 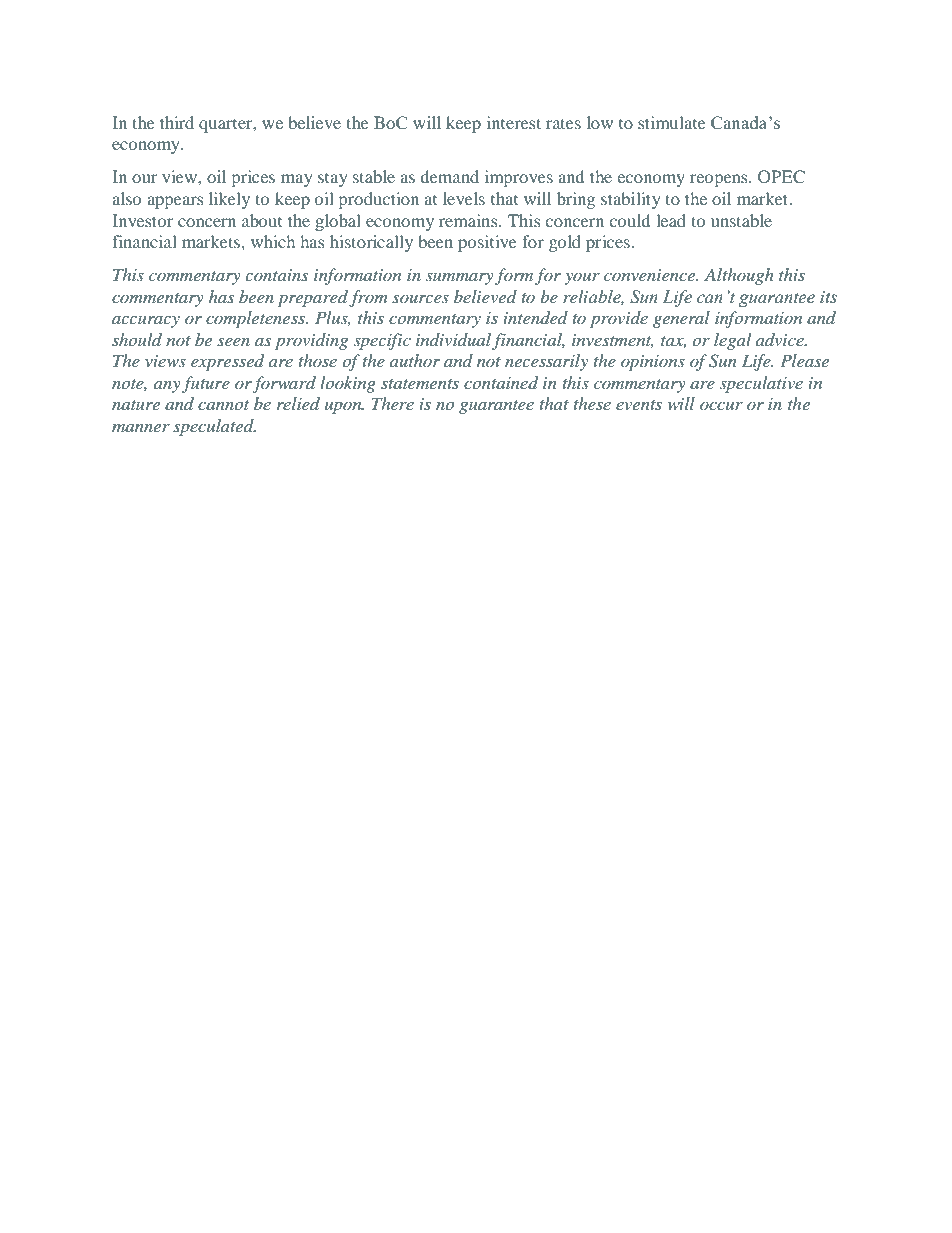 What do you see at coordinates (460, 279) in the screenshot?
I see `summary` at bounding box center [460, 279].
